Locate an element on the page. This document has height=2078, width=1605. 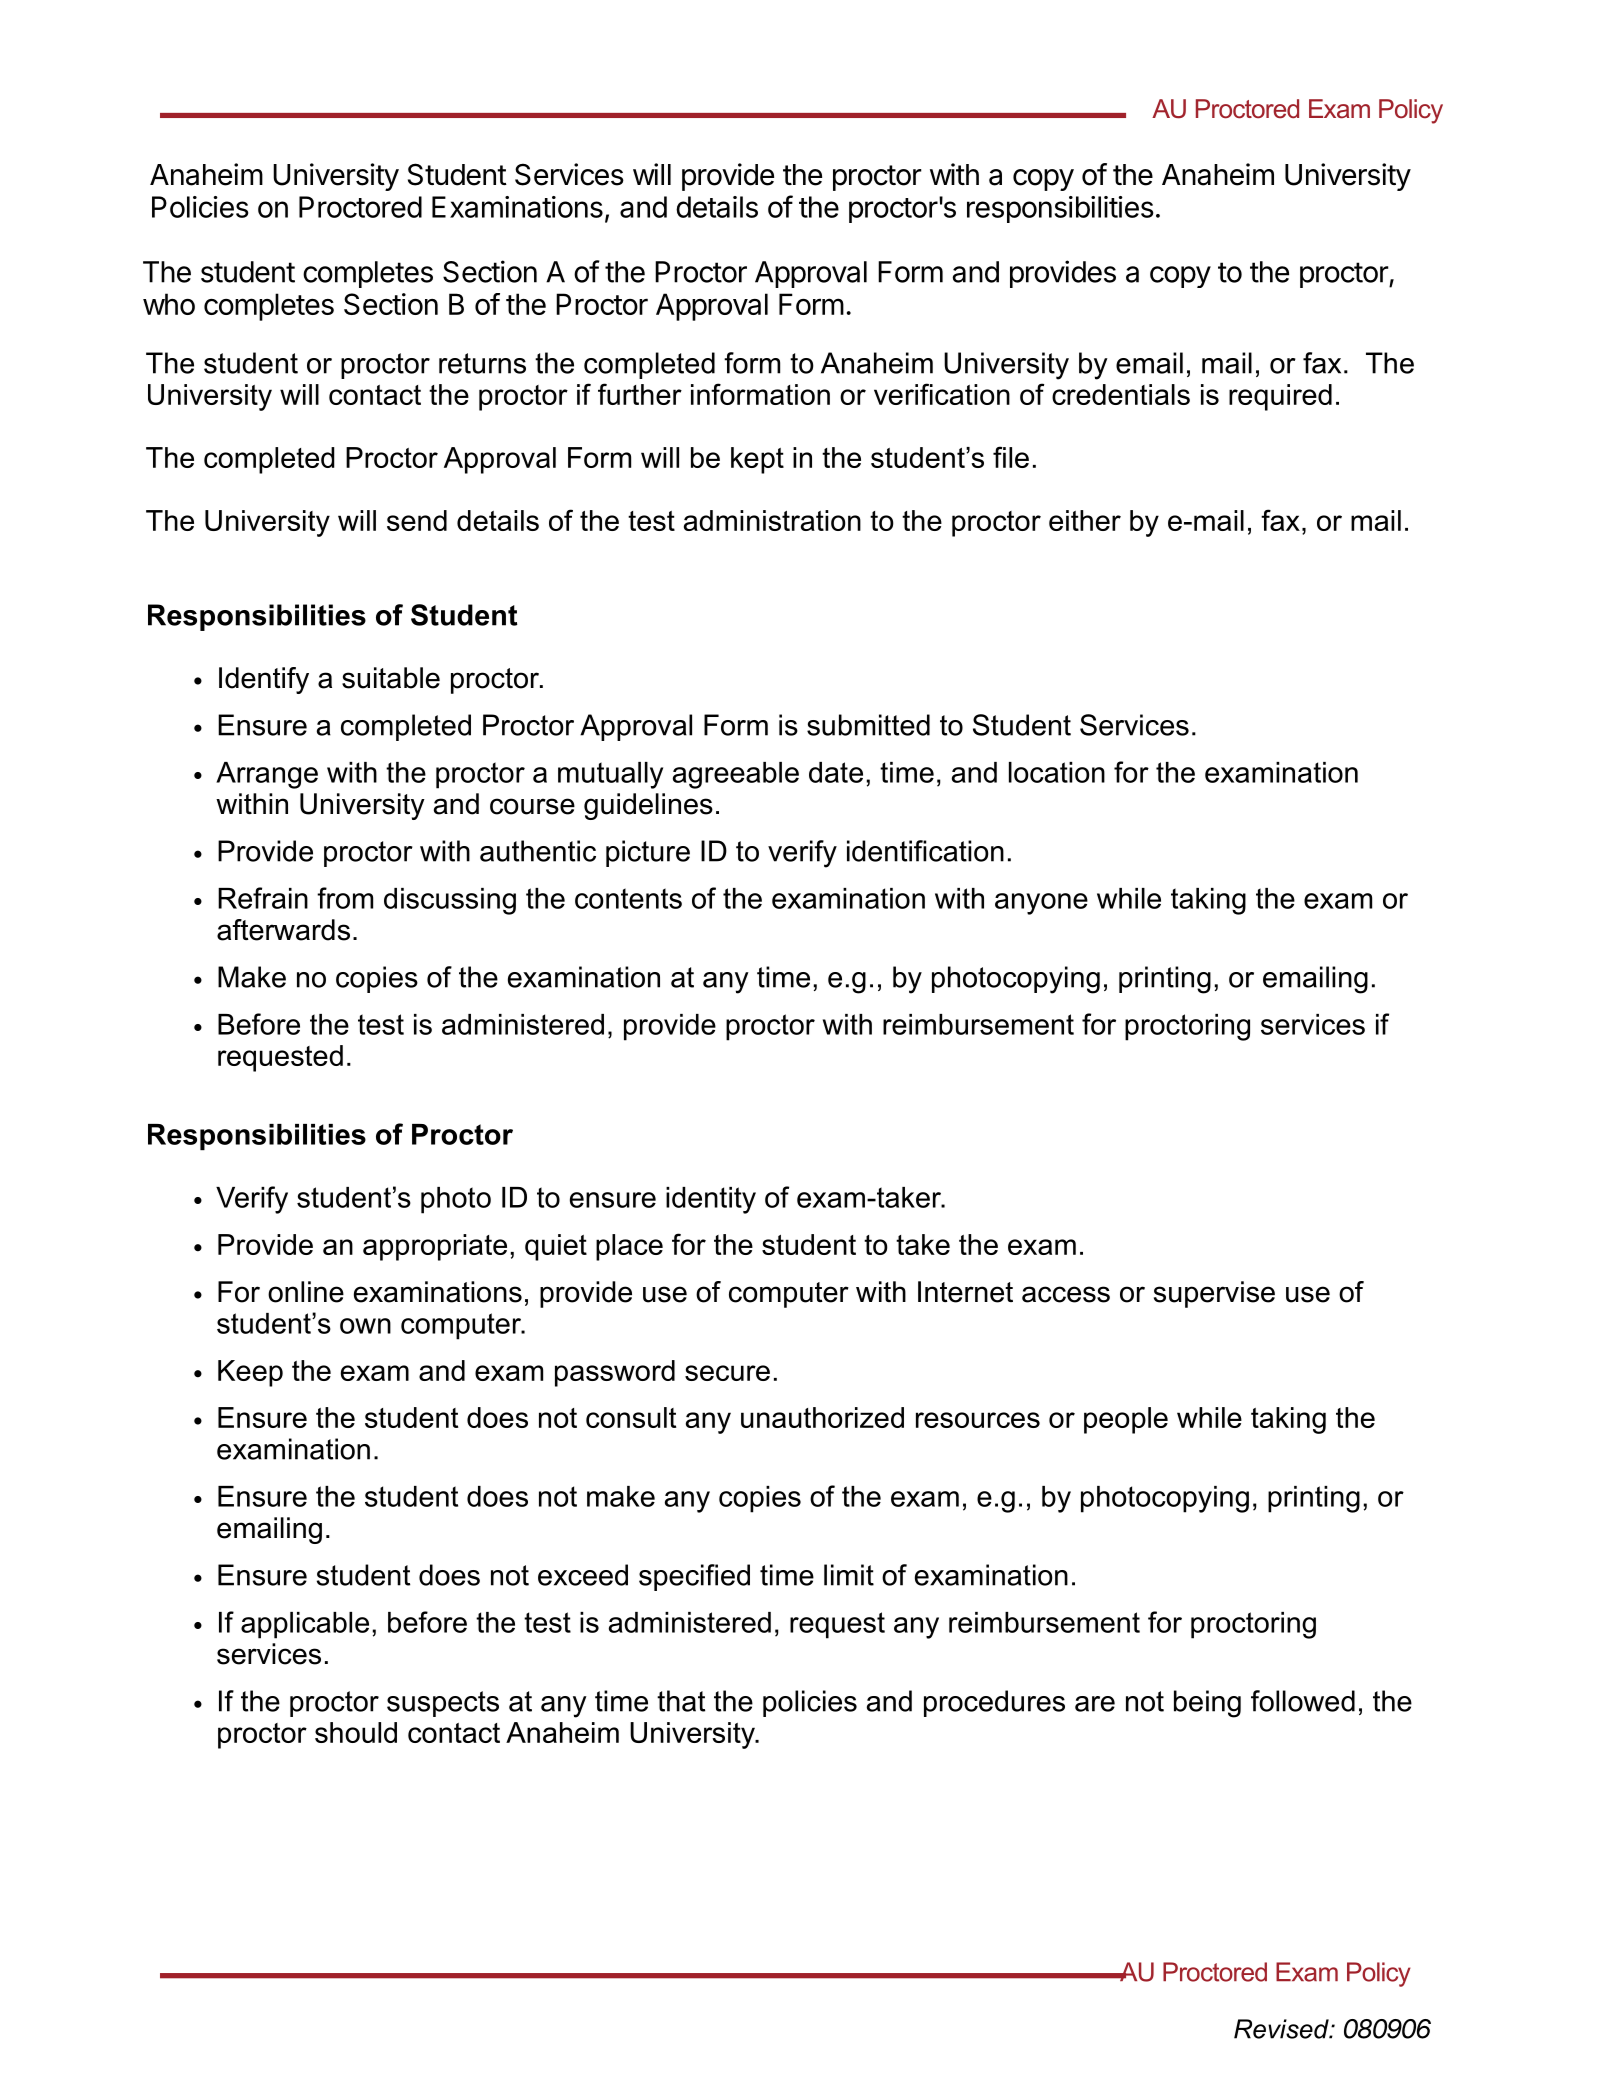
supervise is located at coordinates (1214, 1294).
